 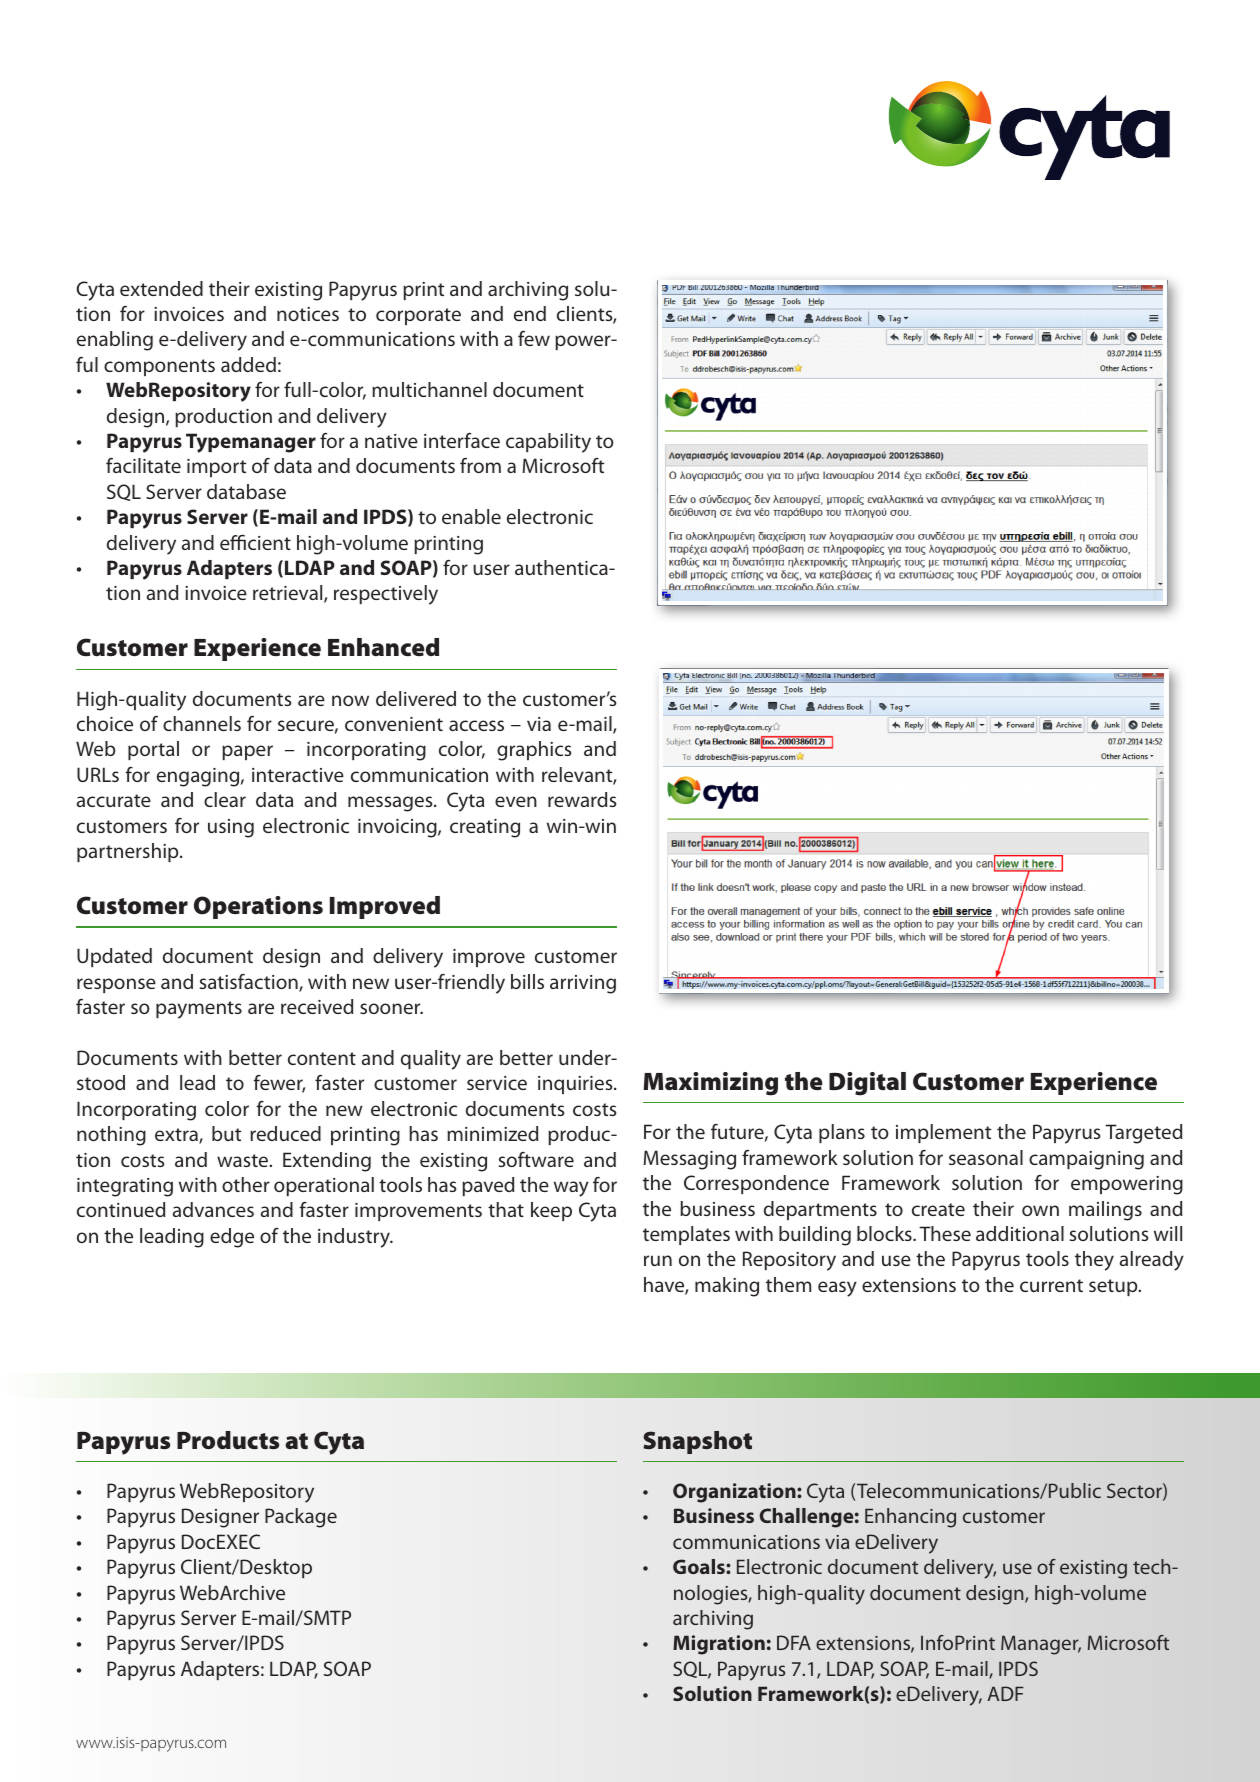 What do you see at coordinates (867, 1084) in the screenshot?
I see `Digital` at bounding box center [867, 1084].
